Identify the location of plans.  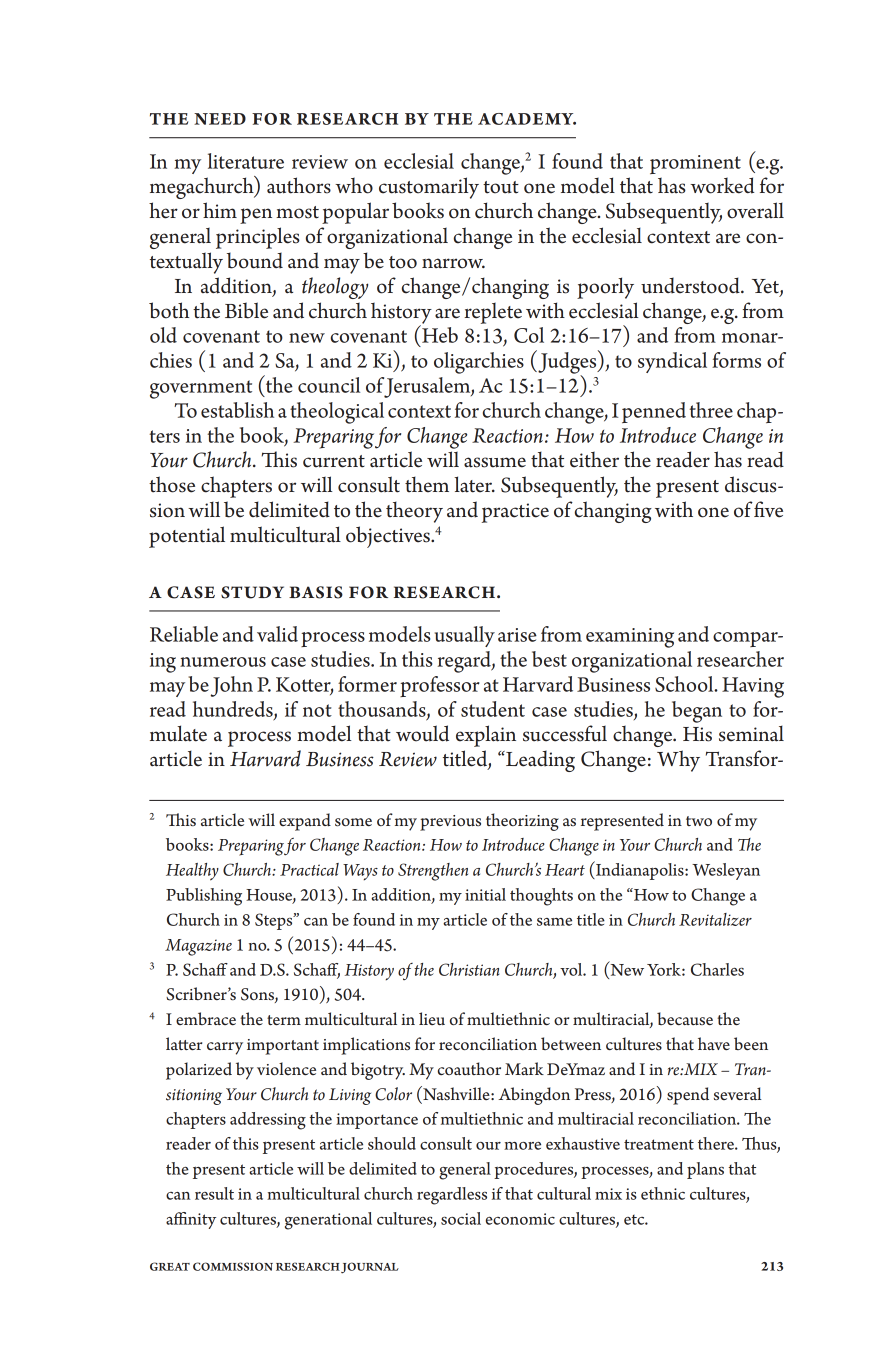
(705, 1170).
